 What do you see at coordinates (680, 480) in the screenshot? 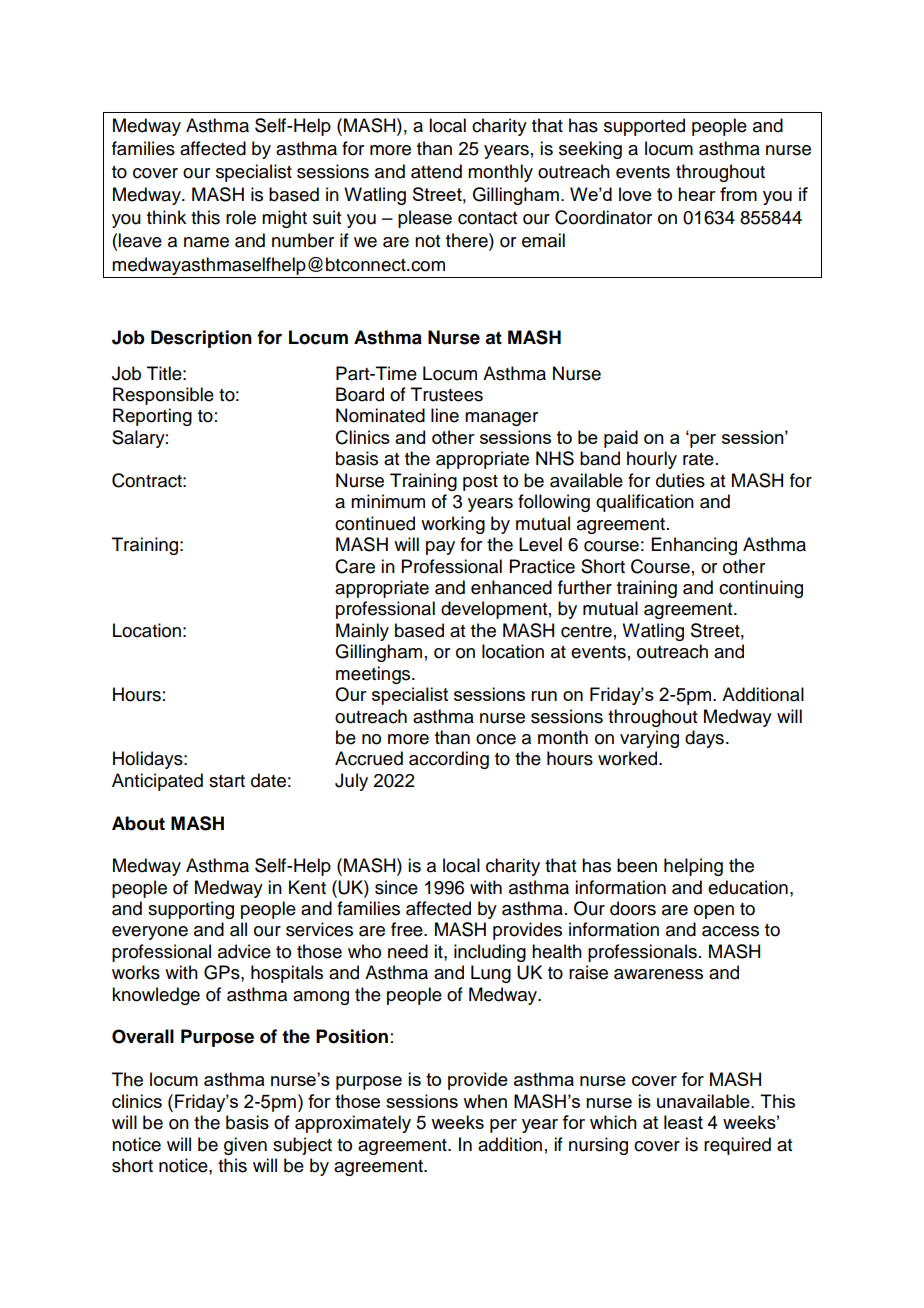
I see `duties` at bounding box center [680, 480].
